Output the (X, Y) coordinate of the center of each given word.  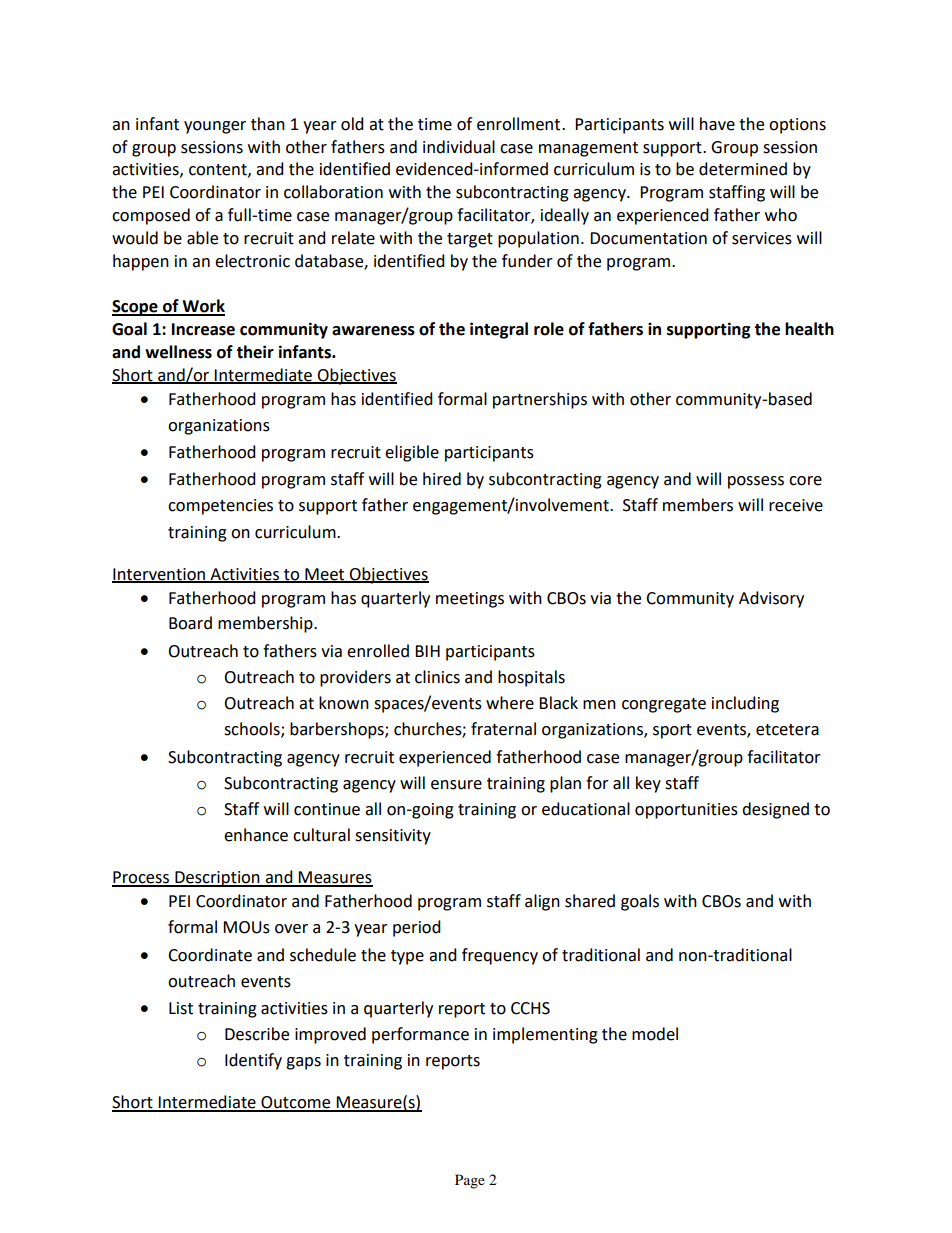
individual (459, 147)
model (655, 1034)
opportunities (686, 811)
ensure (456, 785)
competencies (220, 507)
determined (743, 169)
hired (442, 479)
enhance (256, 835)
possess (756, 482)
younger (215, 127)
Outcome (296, 1103)
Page (470, 1181)
